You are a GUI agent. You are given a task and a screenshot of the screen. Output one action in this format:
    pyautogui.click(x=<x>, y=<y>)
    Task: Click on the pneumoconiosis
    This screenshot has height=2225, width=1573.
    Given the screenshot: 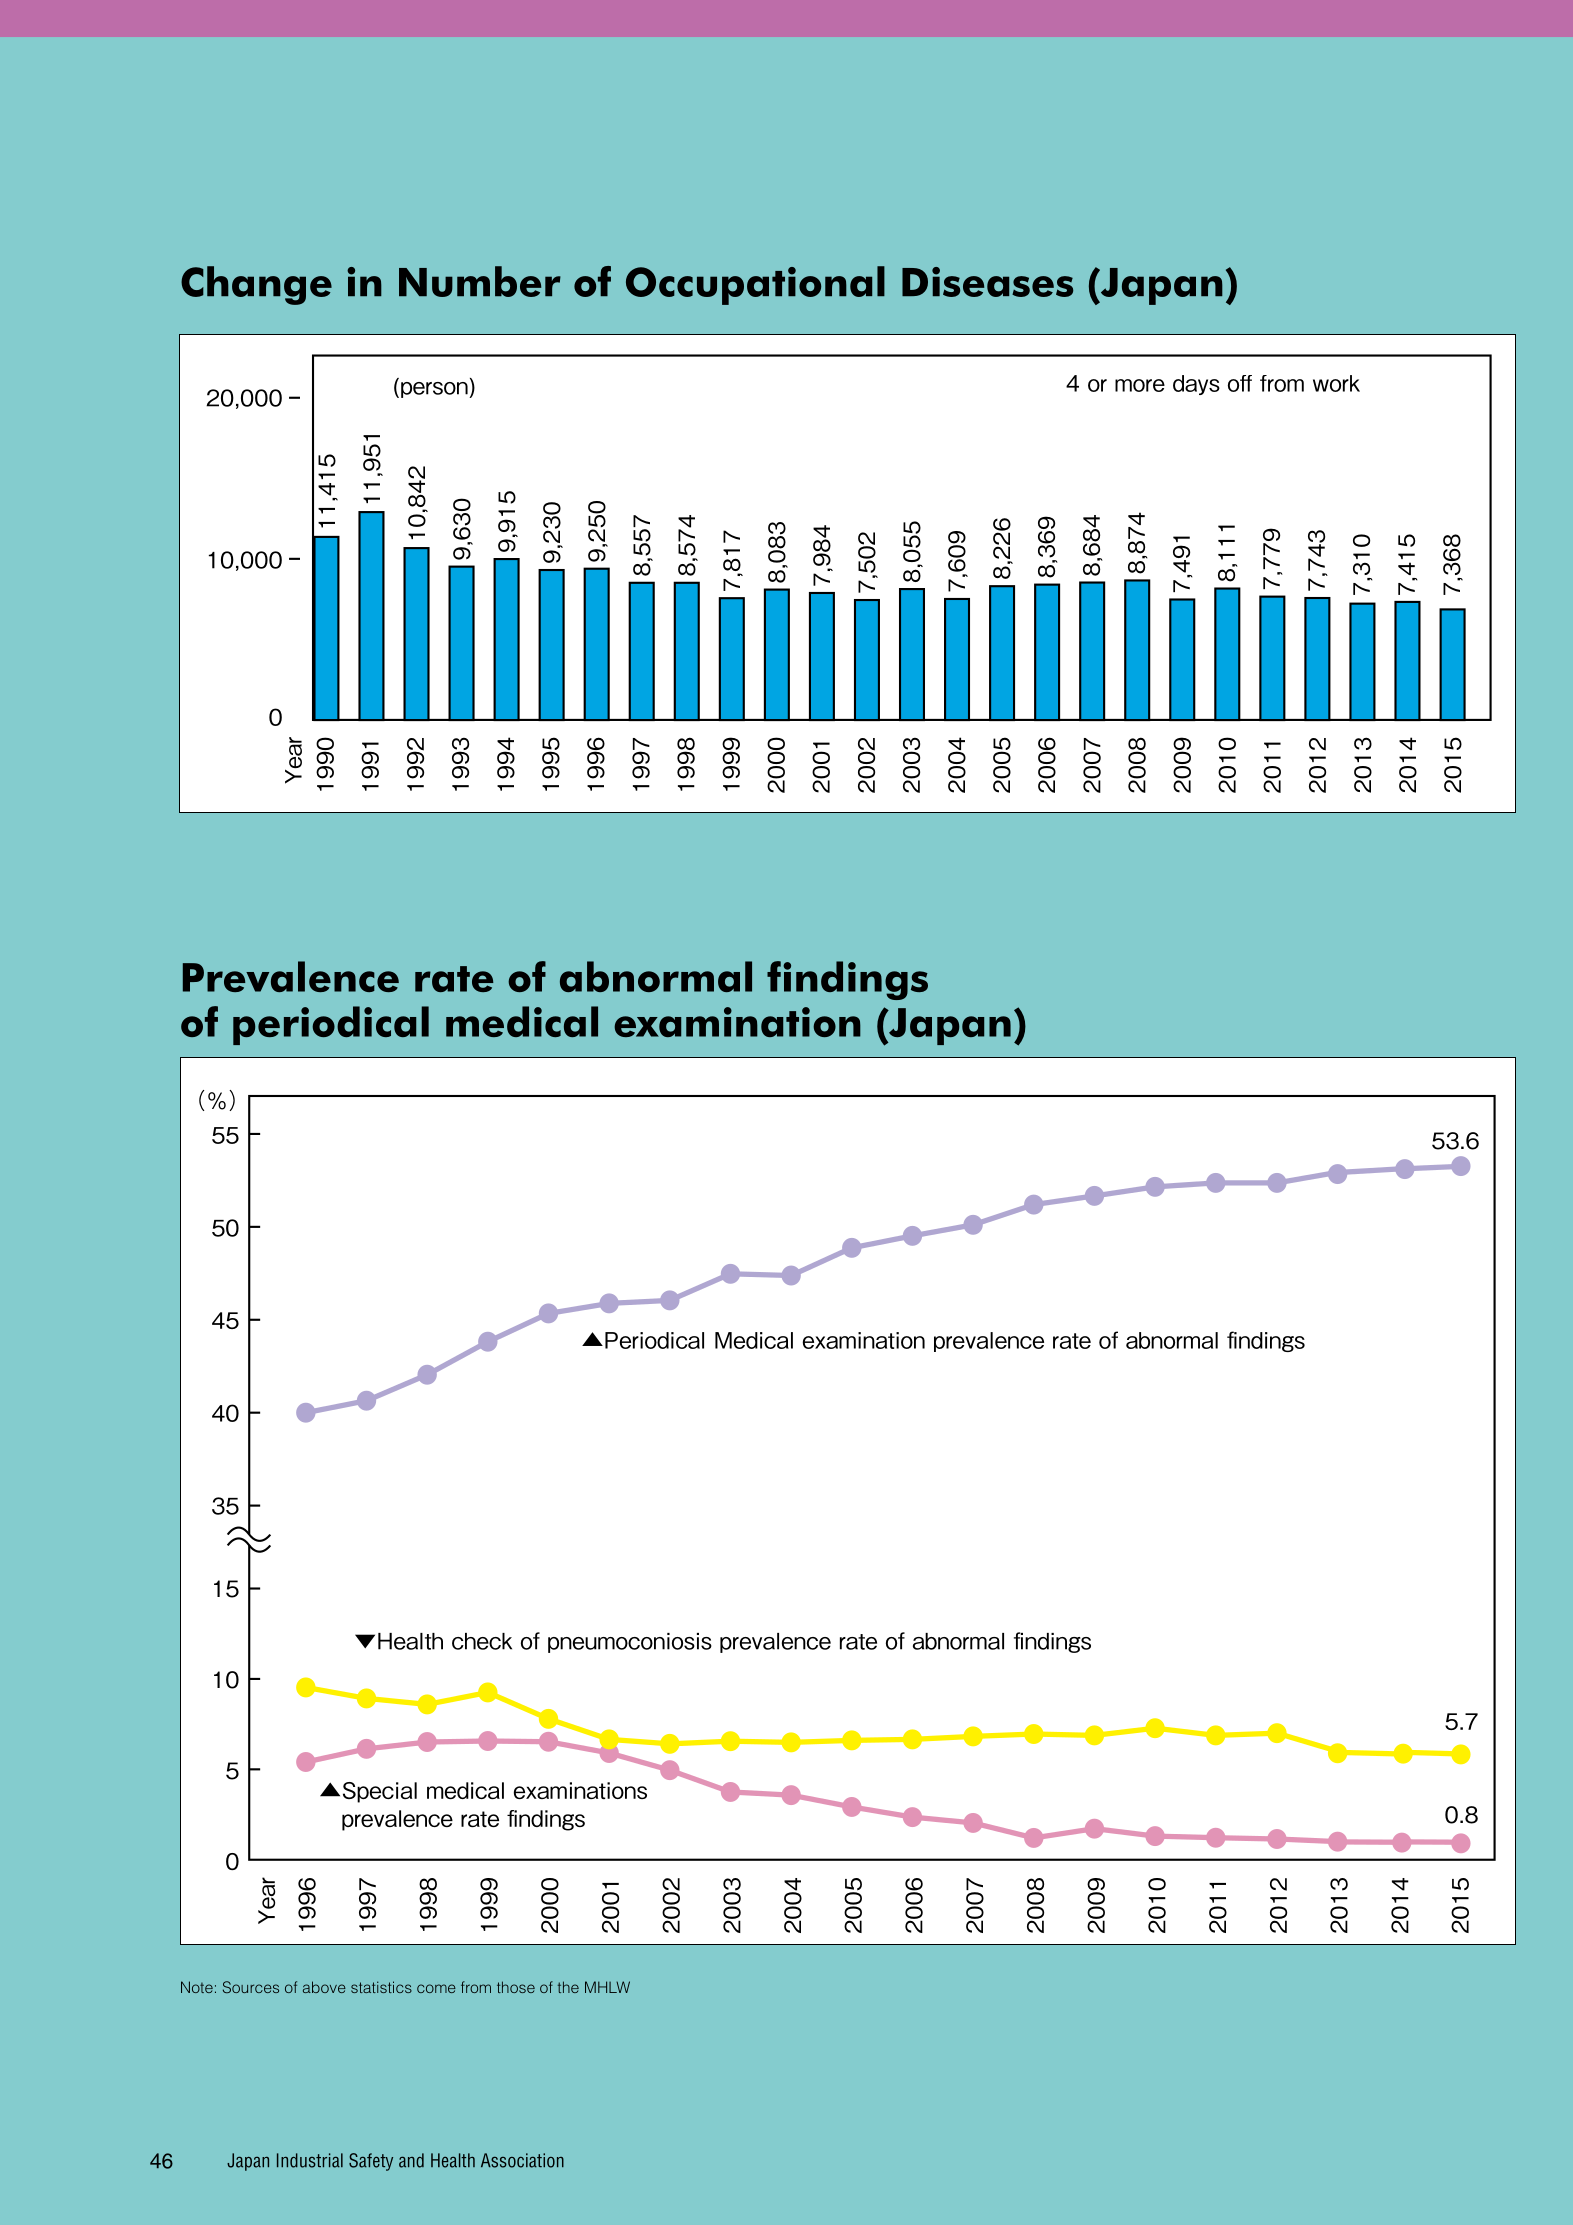 What is the action you would take?
    pyautogui.click(x=630, y=1643)
